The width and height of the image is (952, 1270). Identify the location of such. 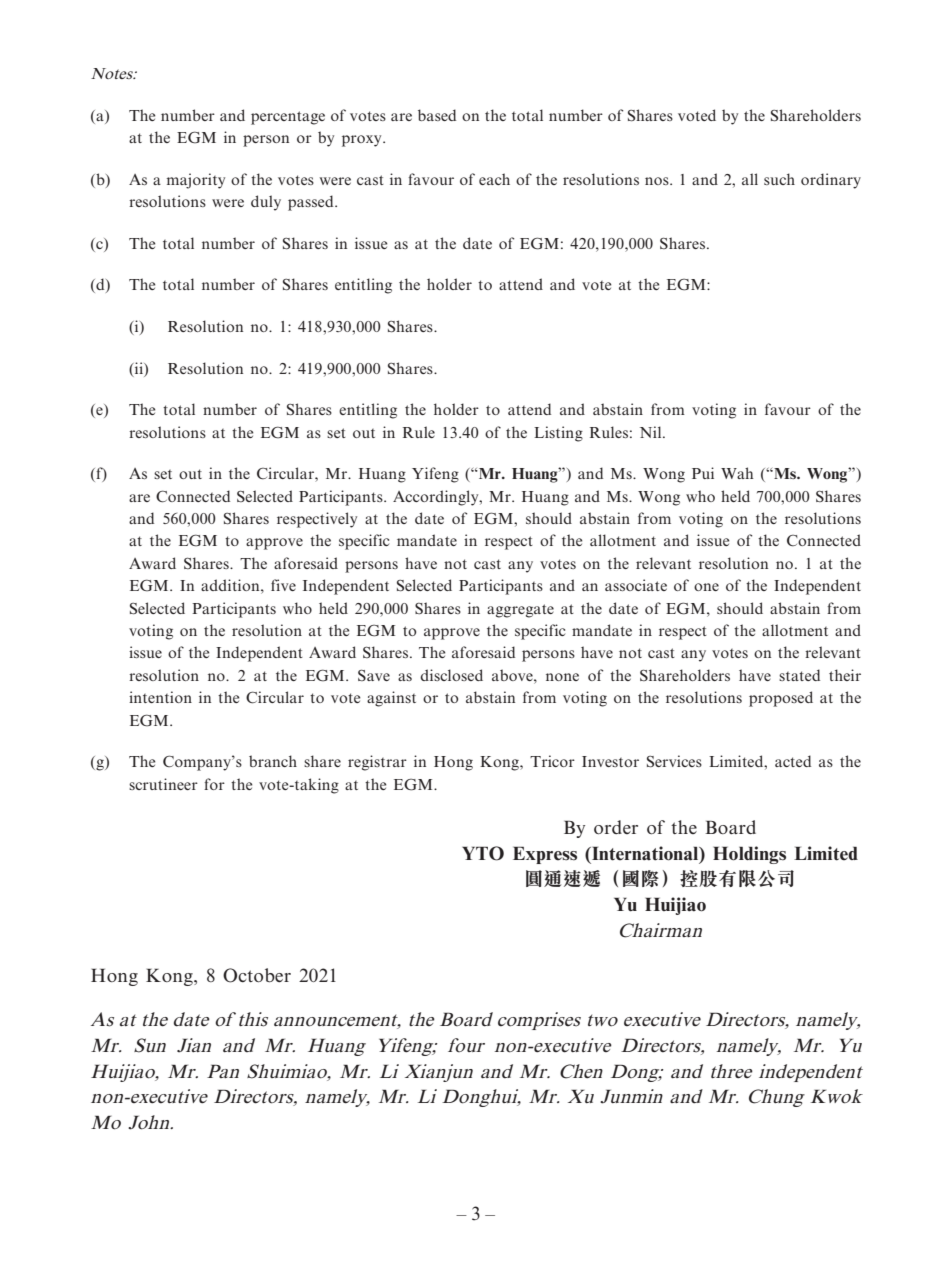
(779, 179).
